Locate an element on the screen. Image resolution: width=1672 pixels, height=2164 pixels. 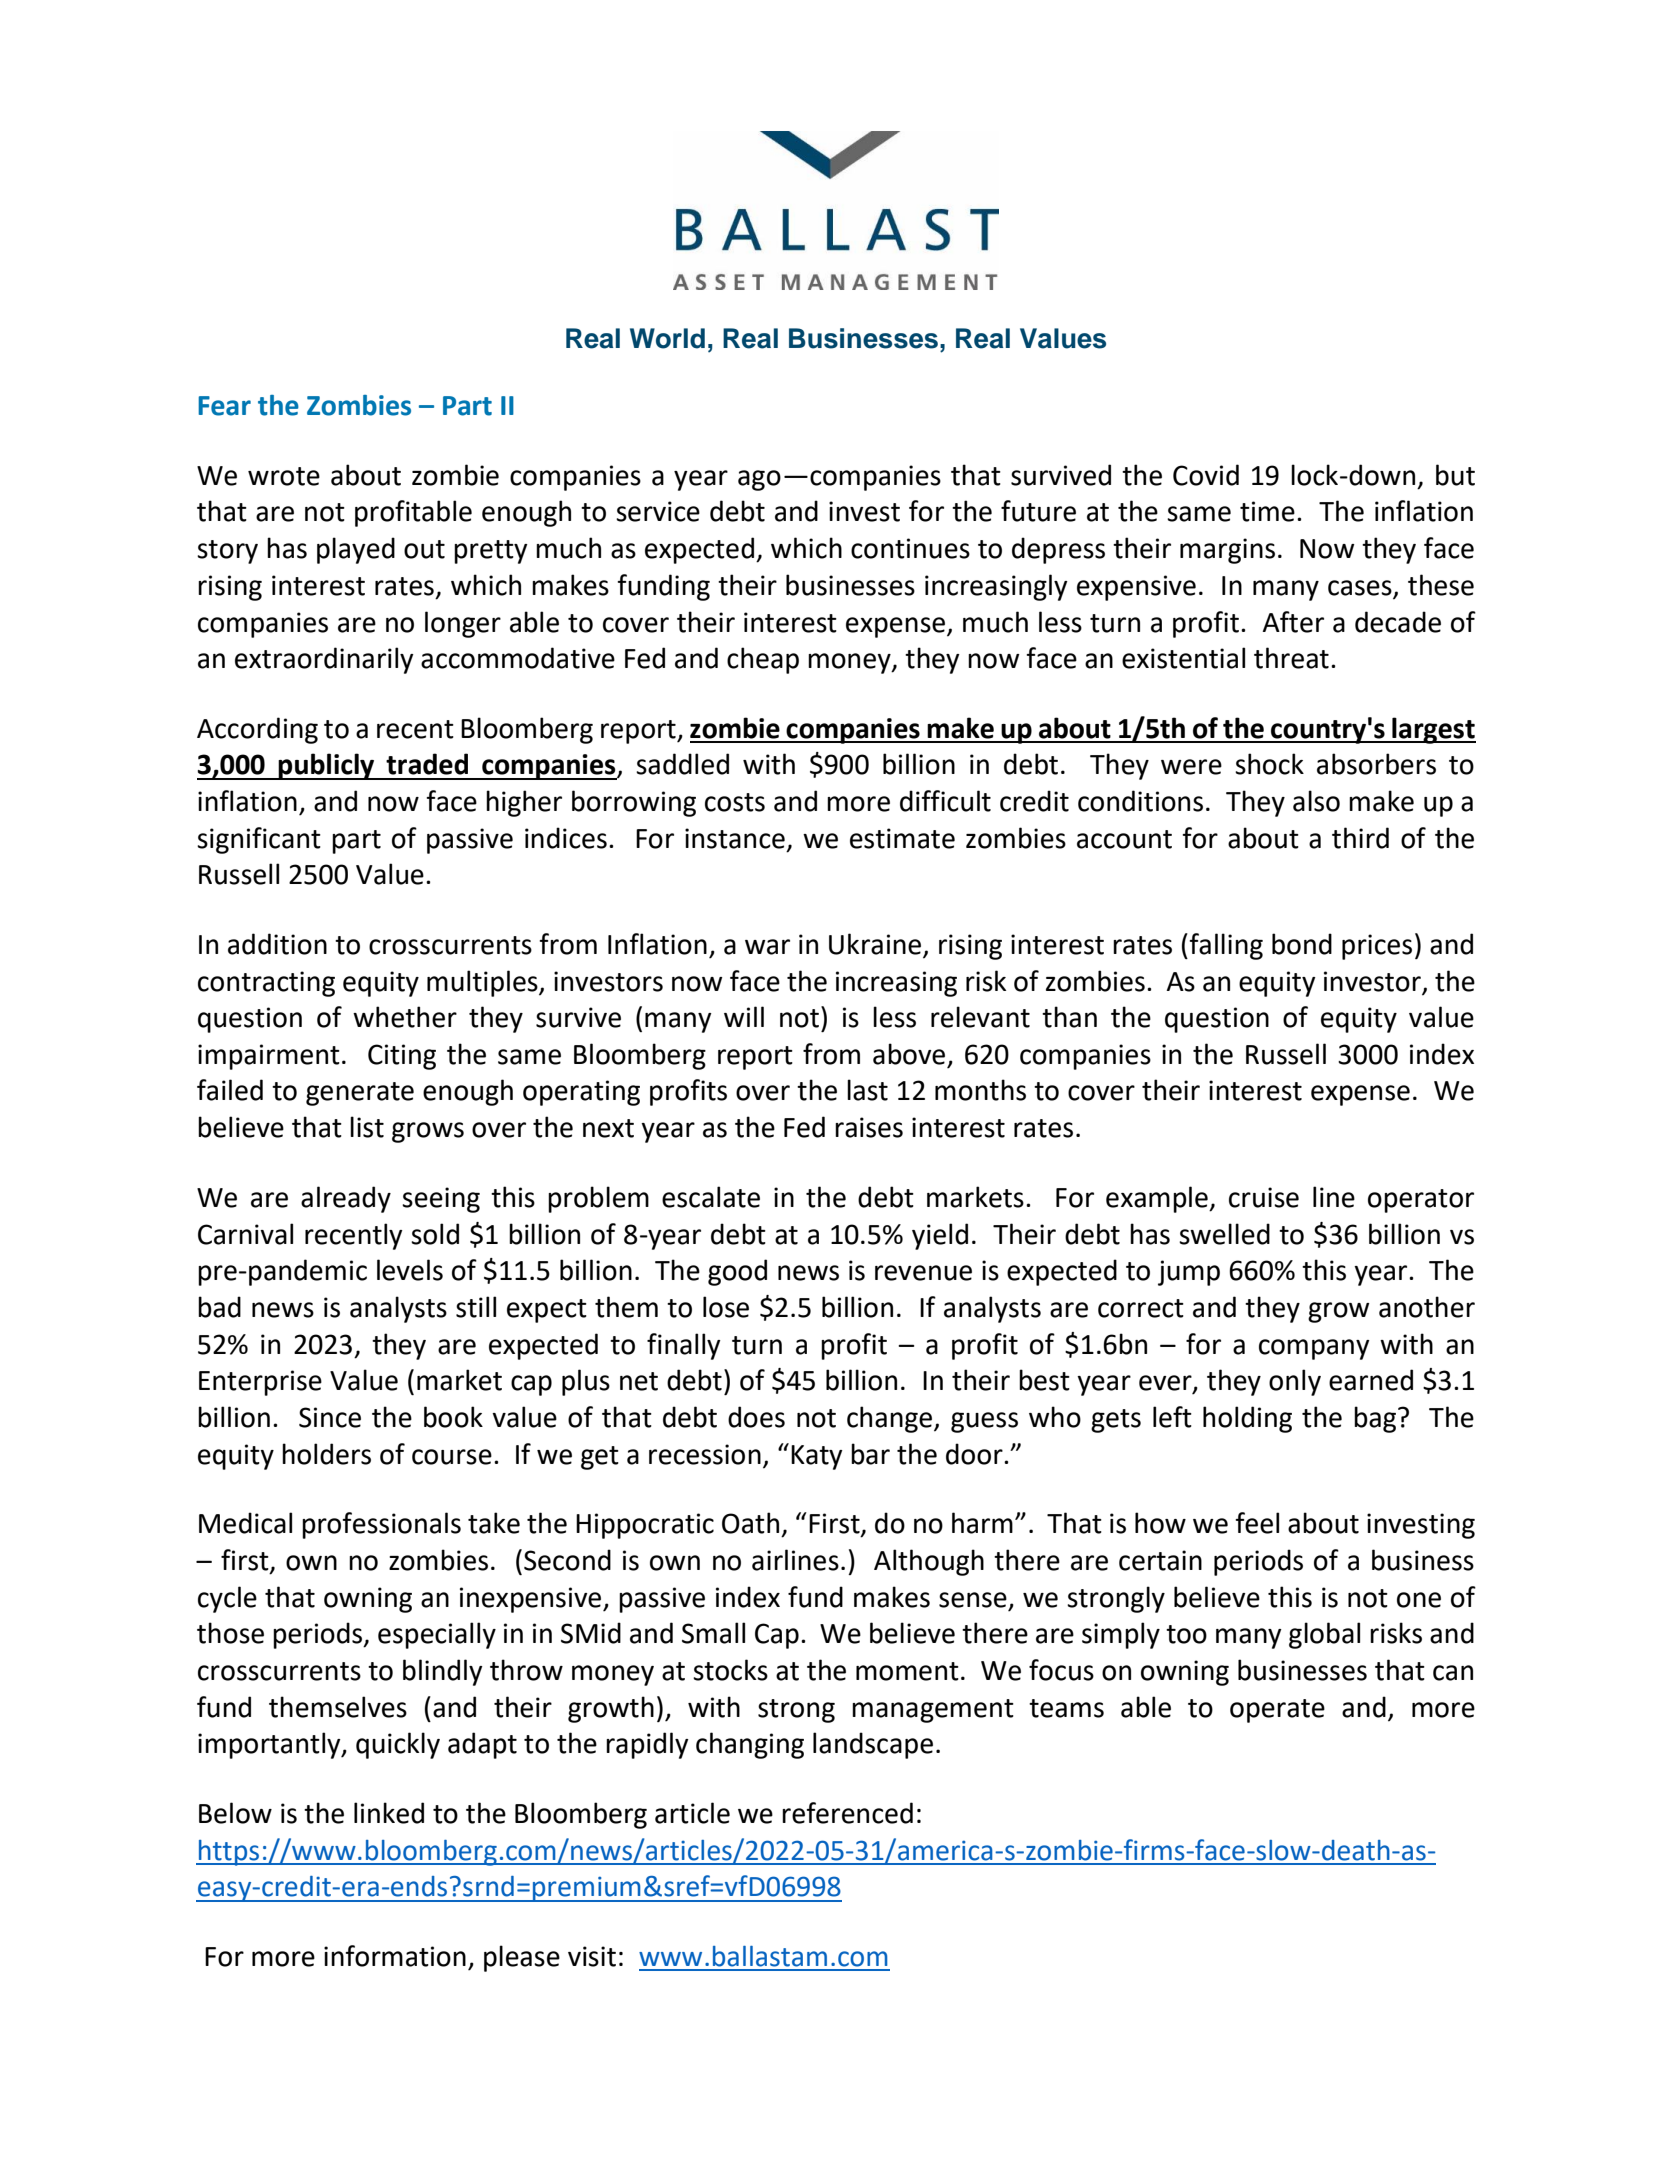
Ukraine is located at coordinates (876, 945).
